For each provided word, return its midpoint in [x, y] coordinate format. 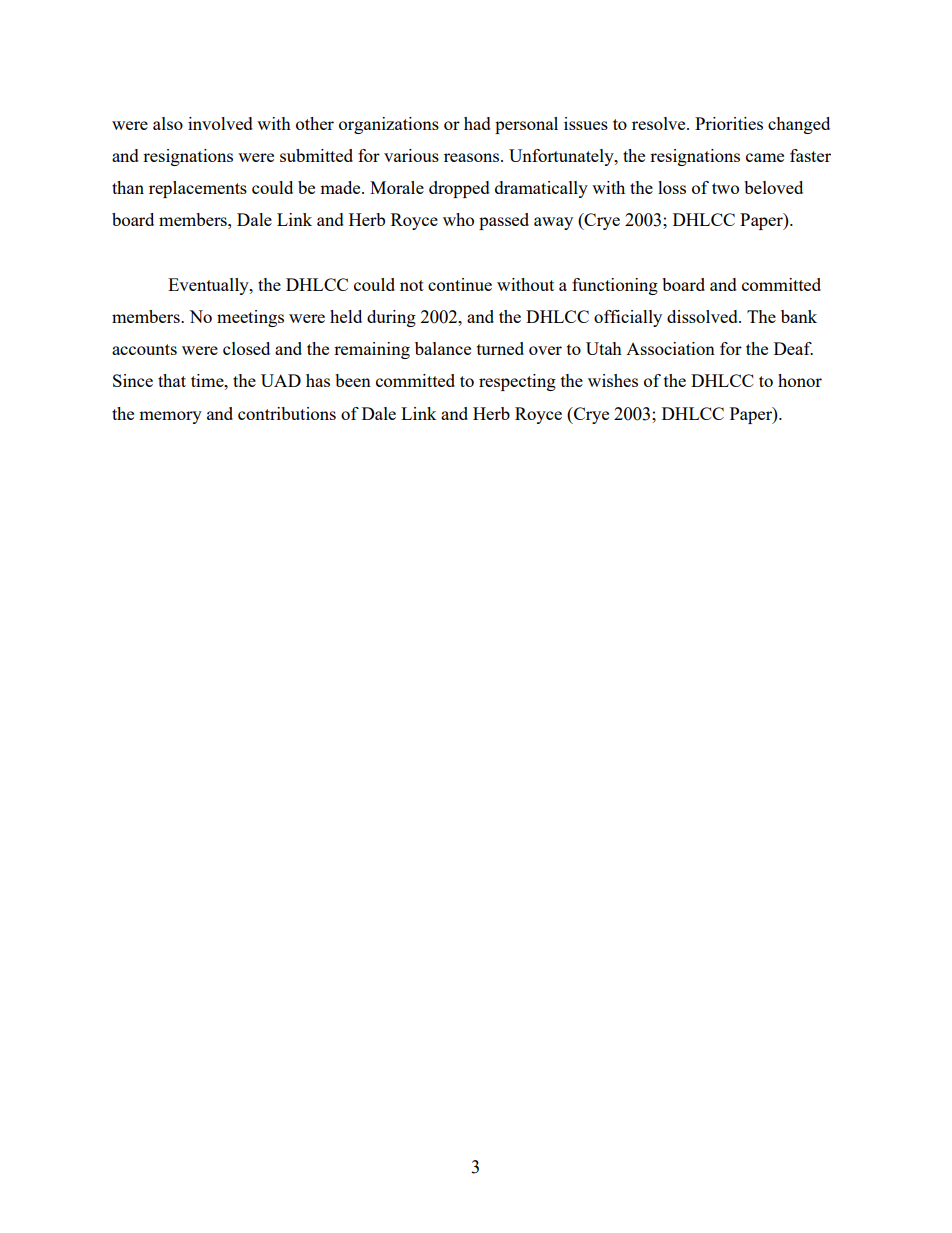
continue [460, 284]
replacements [198, 189]
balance [443, 348]
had [477, 123]
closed [246, 348]
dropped [459, 189]
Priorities [729, 123]
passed [504, 221]
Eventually [209, 286]
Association [670, 348]
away [553, 223]
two [725, 188]
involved [220, 123]
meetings [250, 318]
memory [170, 417]
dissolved [703, 316]
